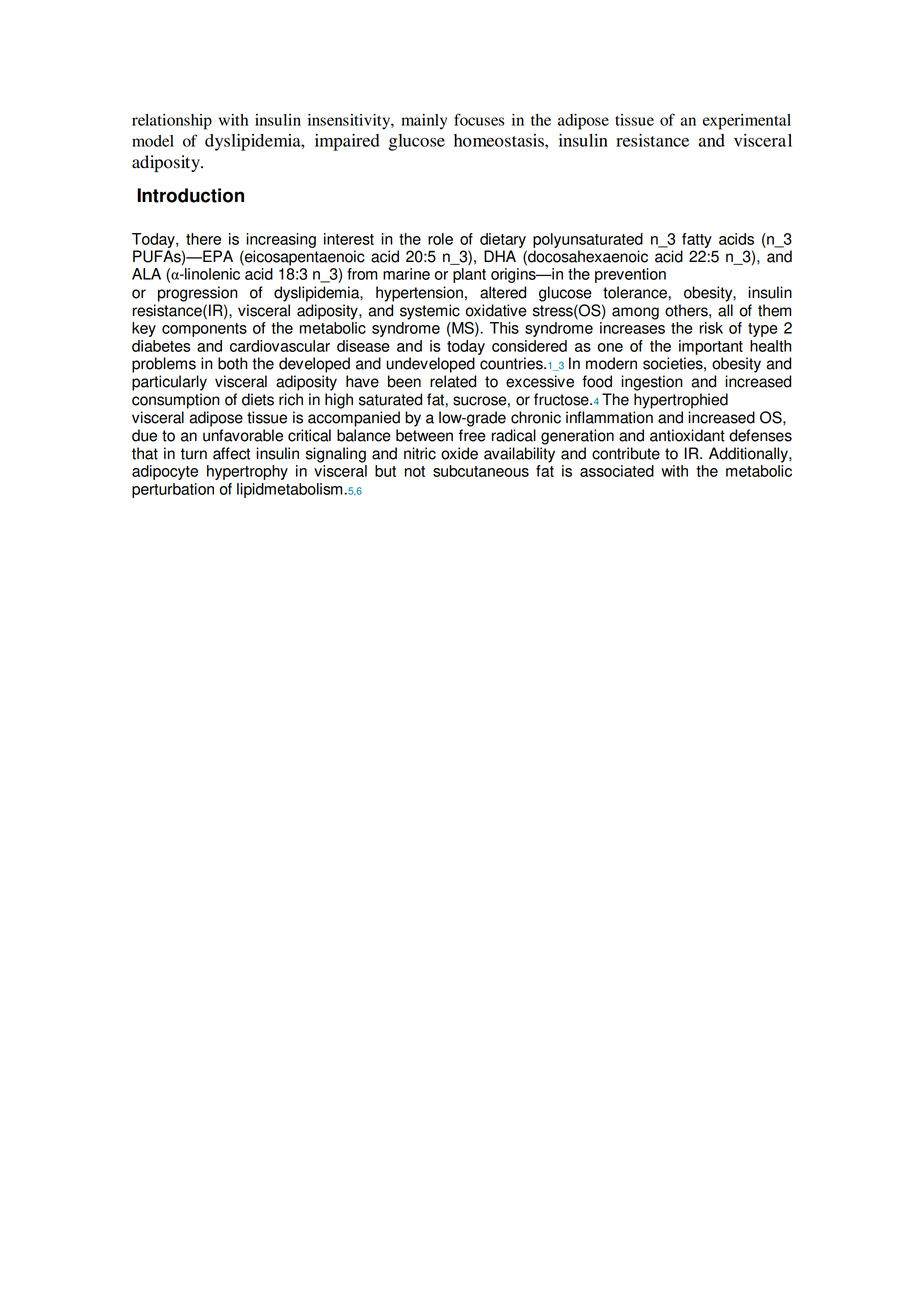 Image resolution: width=924 pixels, height=1308 pixels. Describe the element at coordinates (453, 381) in the screenshot. I see `related` at that location.
